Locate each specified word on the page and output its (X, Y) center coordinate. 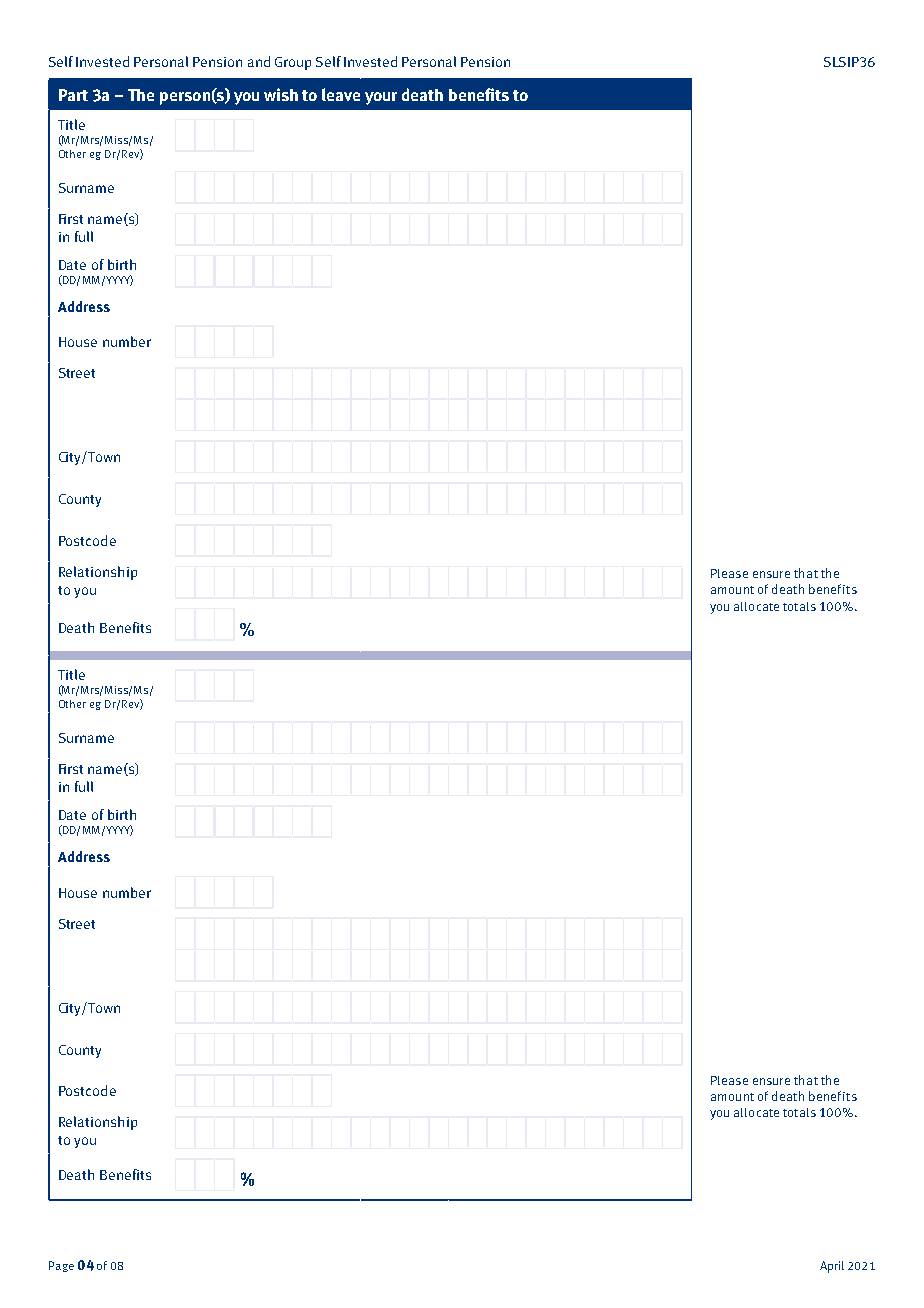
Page (61, 1266)
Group (293, 63)
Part (73, 95)
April (832, 1267)
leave (341, 94)
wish (281, 94)
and (259, 61)
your (381, 98)
